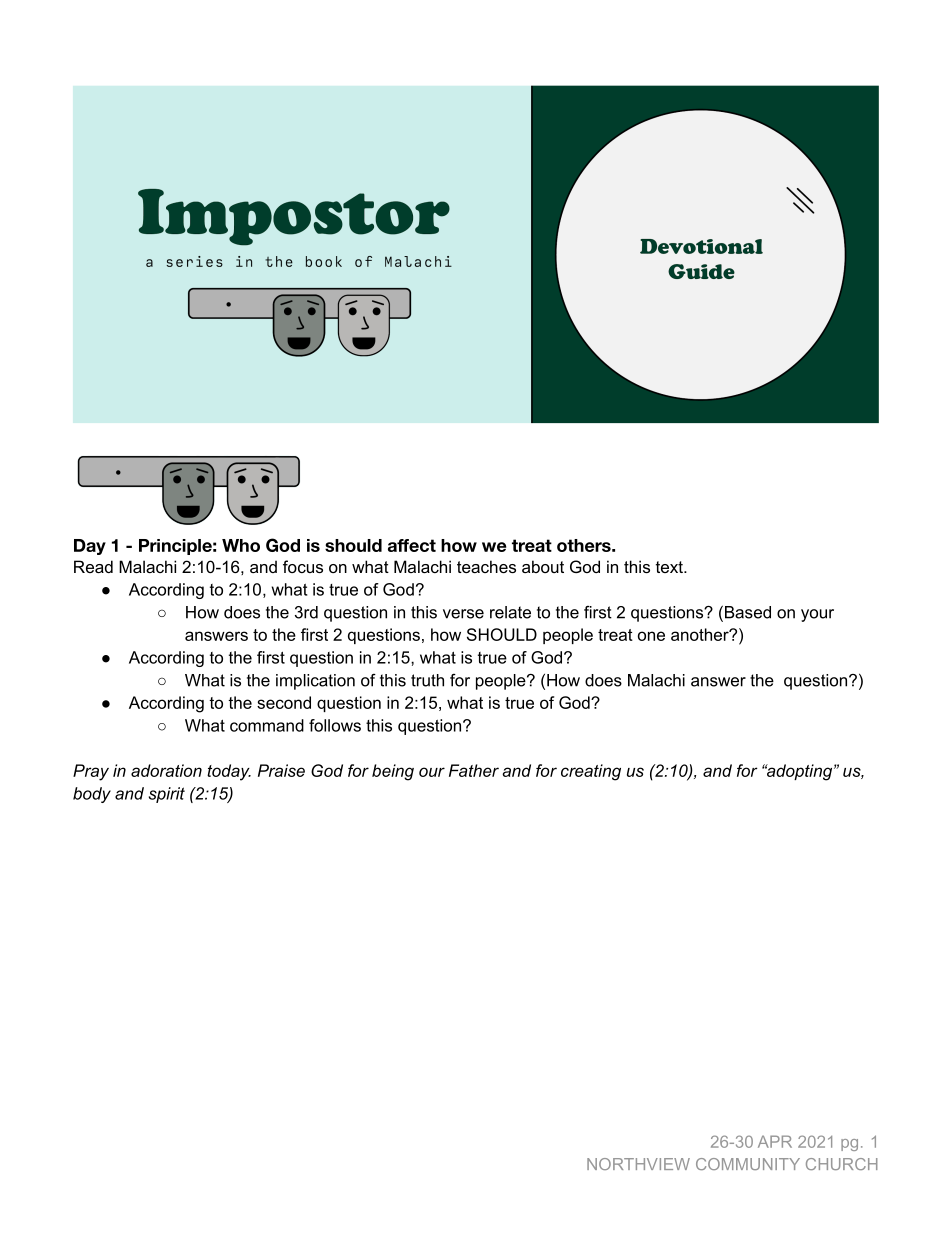 This page has height=1233, width=952. I want to click on Who, so click(241, 545).
